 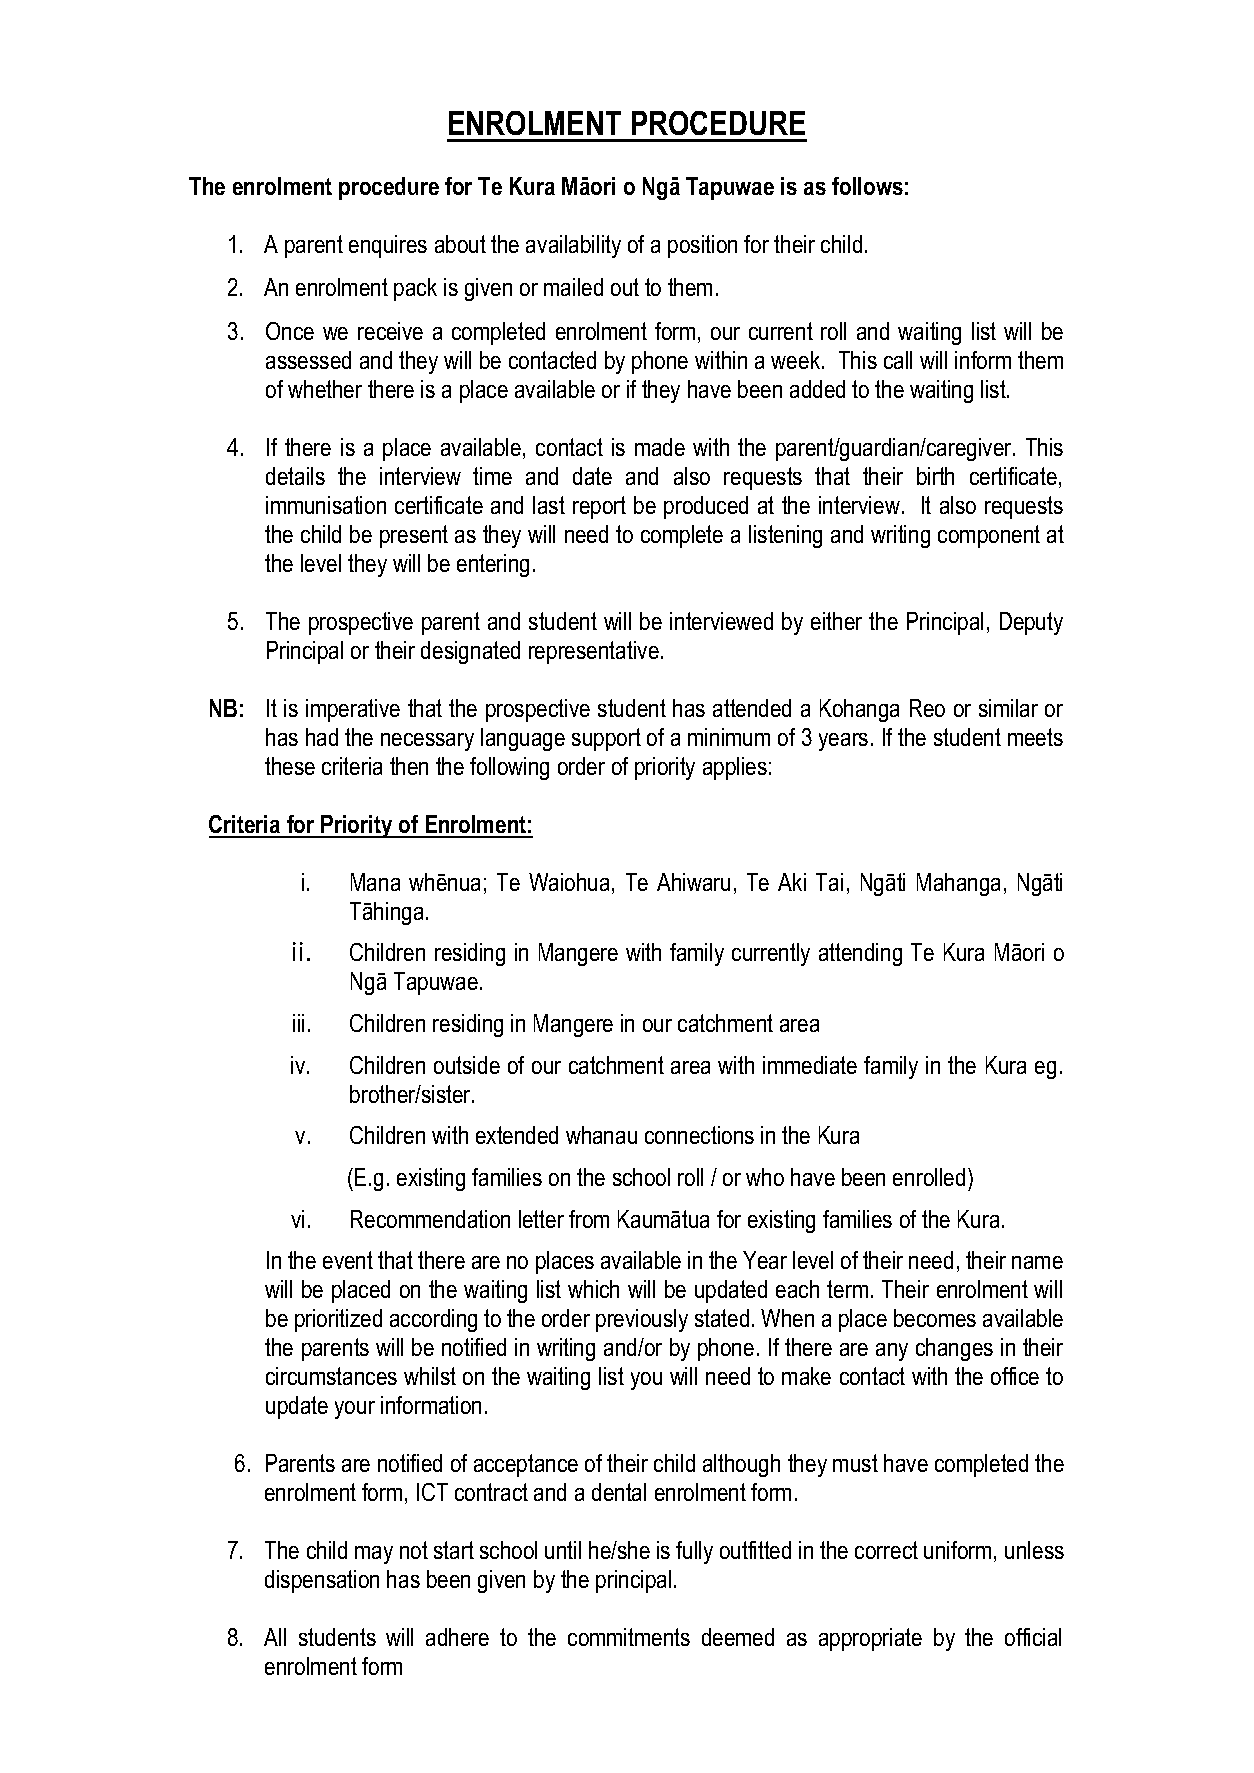 I want to click on attending, so click(x=860, y=954).
